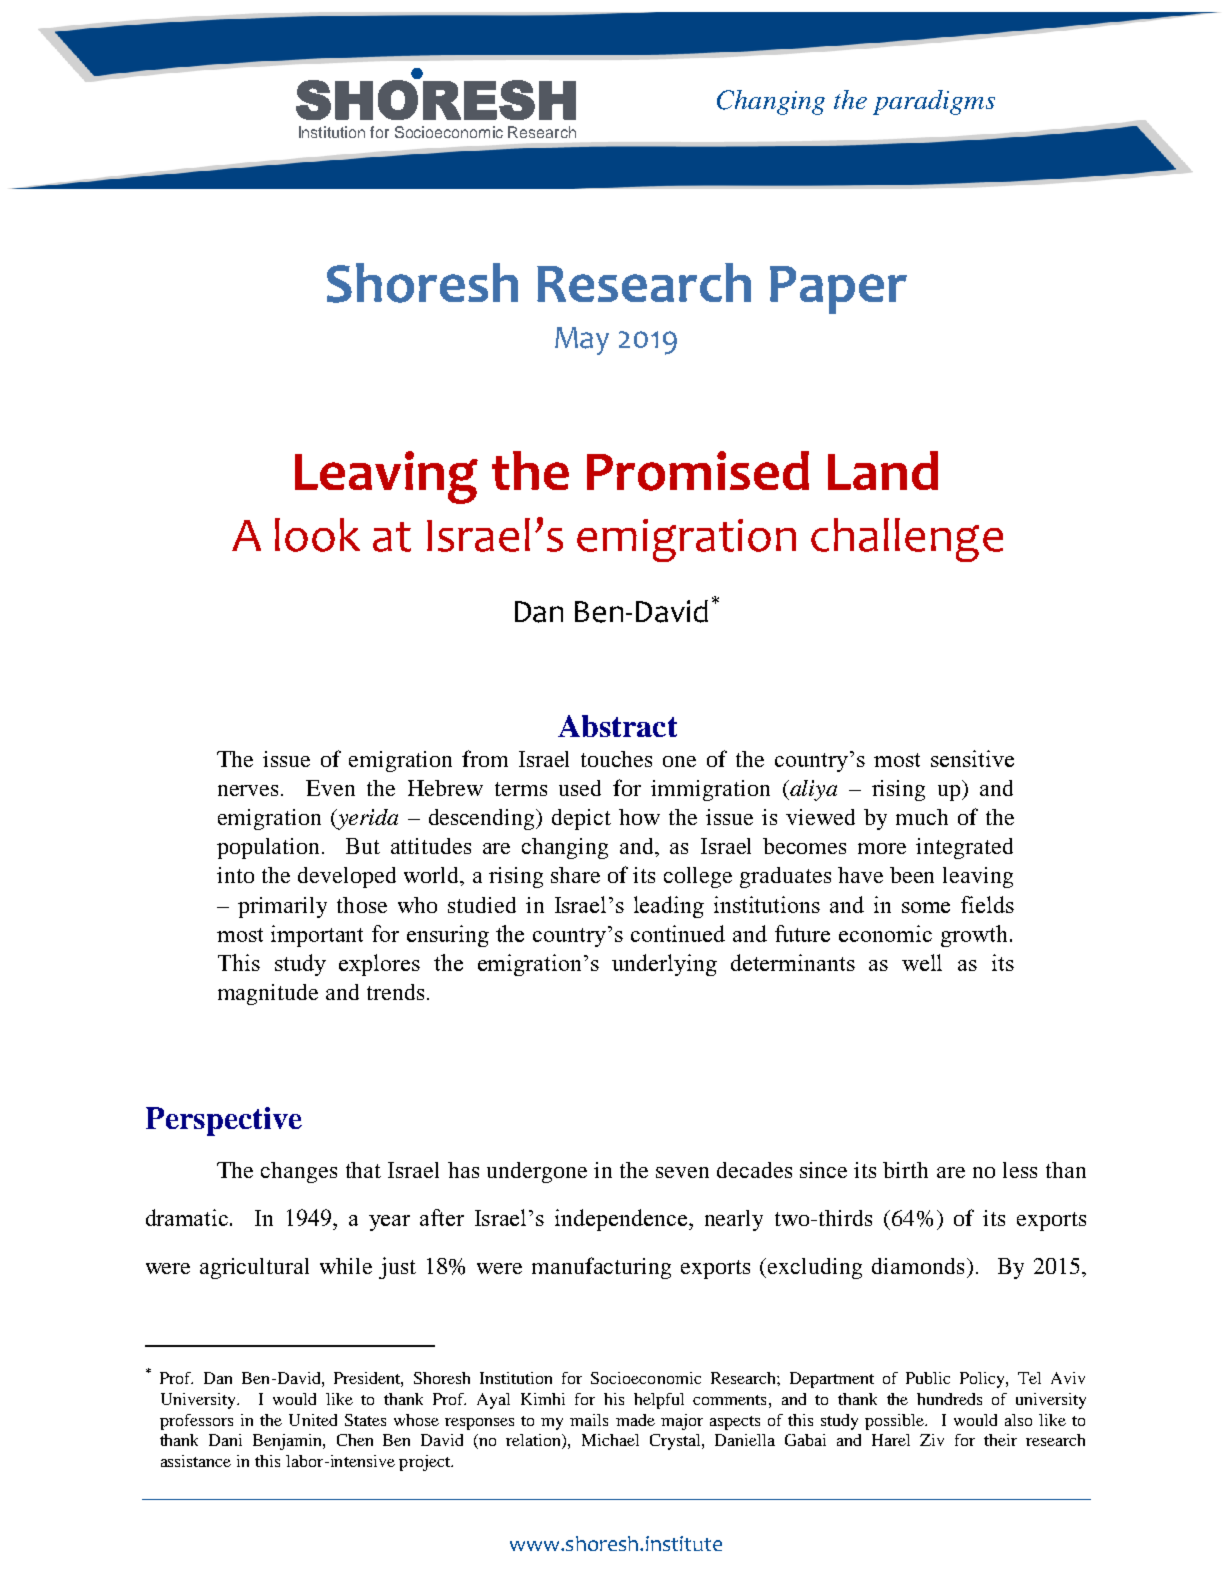 This screenshot has height=1595, width=1232. What do you see at coordinates (268, 994) in the screenshot?
I see `magnitude` at bounding box center [268, 994].
